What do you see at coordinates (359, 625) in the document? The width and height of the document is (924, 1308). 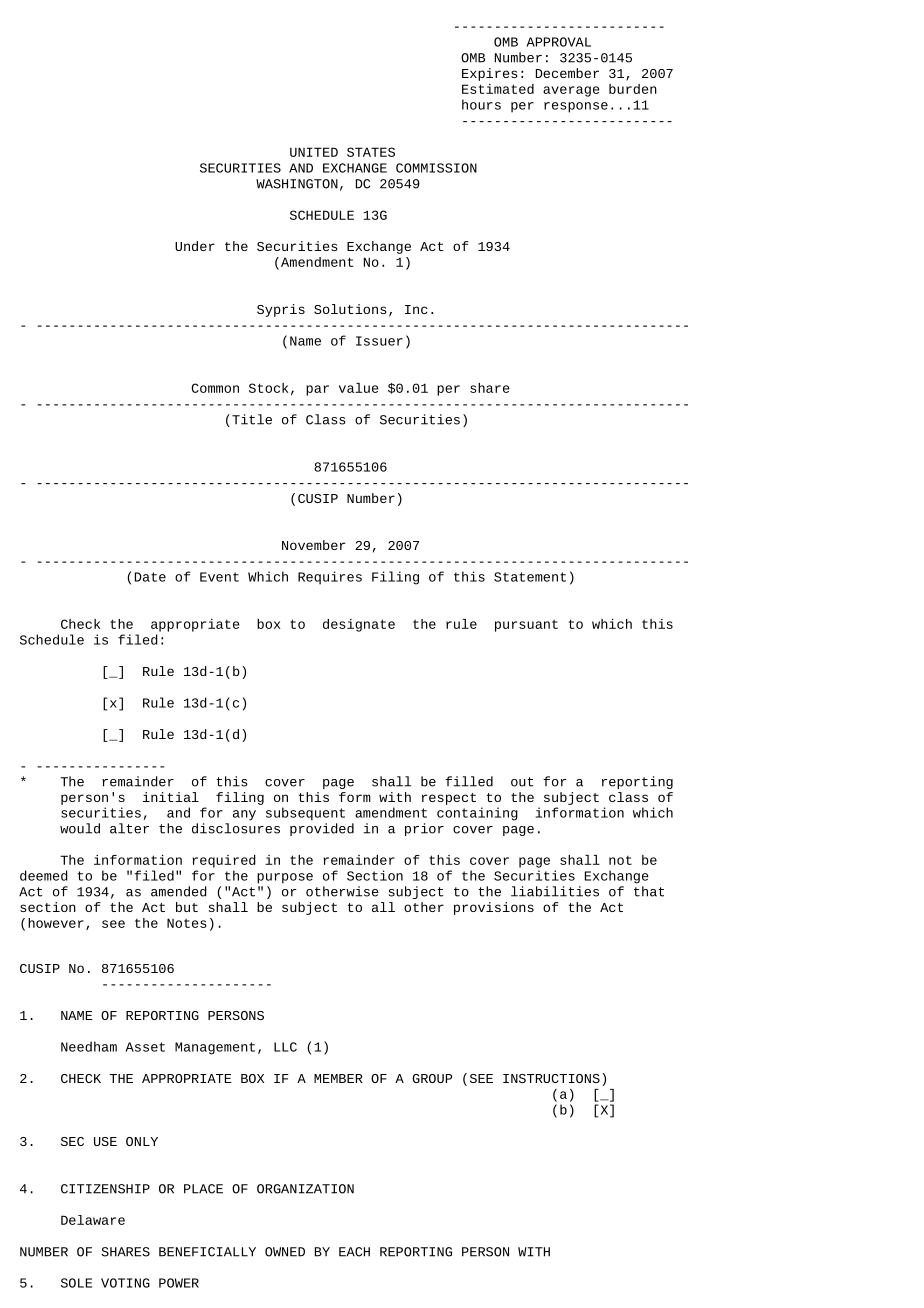 I see `designate` at bounding box center [359, 625].
